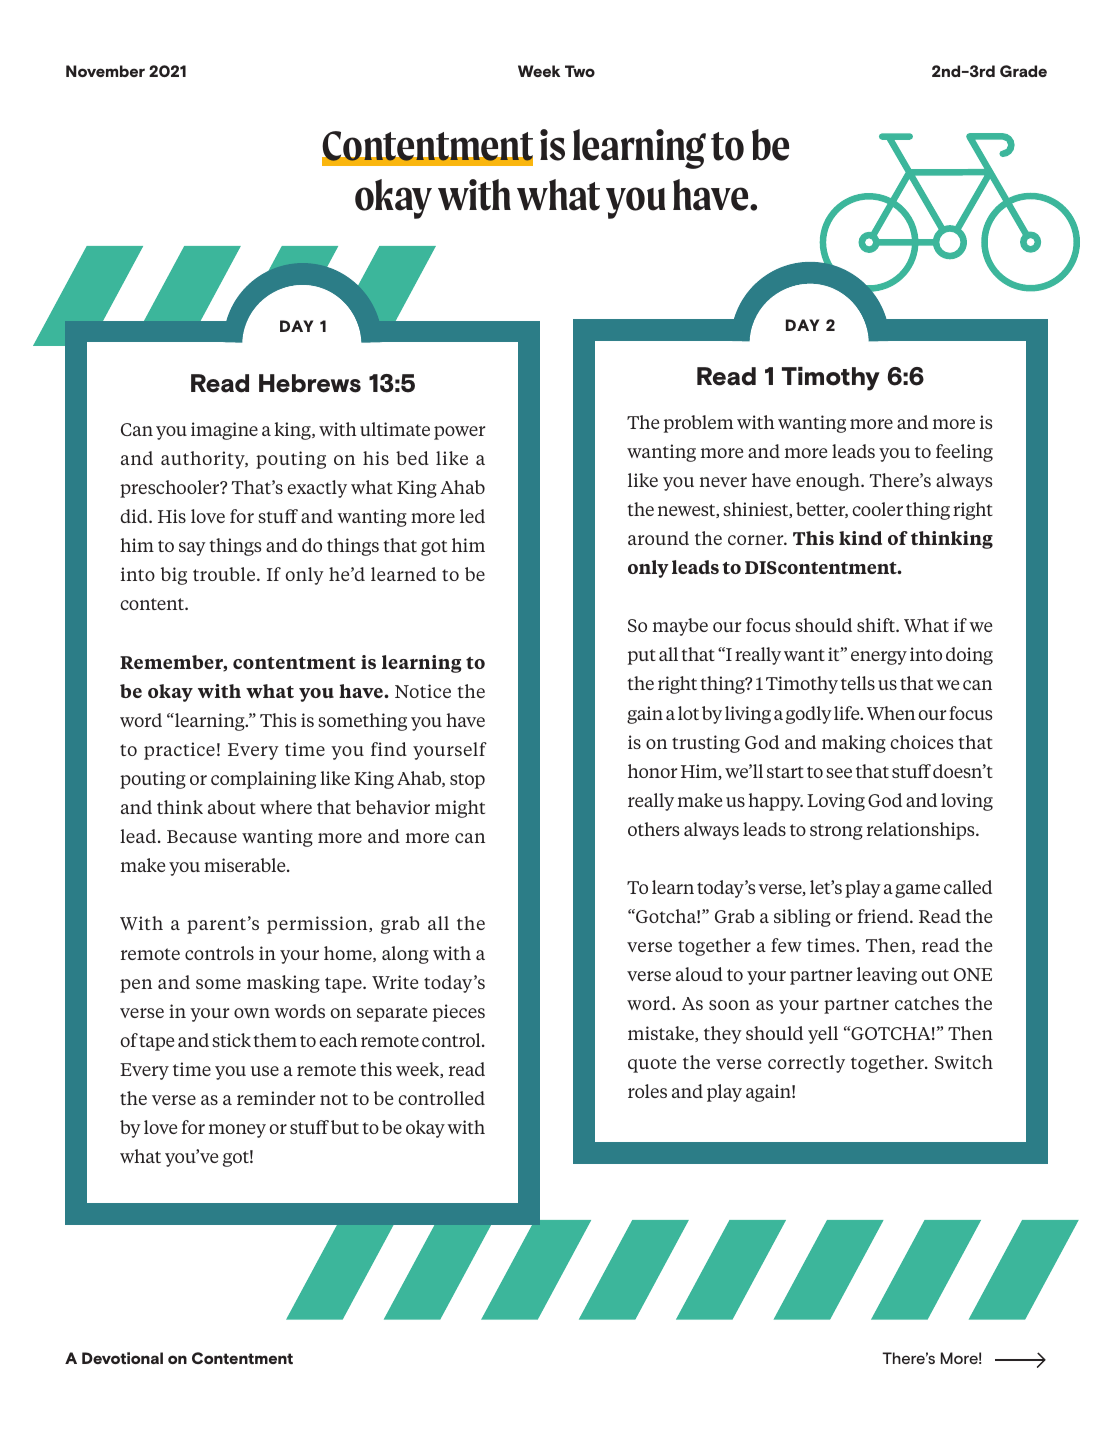  Describe the element at coordinates (647, 1091) in the image. I see `roles` at that location.
